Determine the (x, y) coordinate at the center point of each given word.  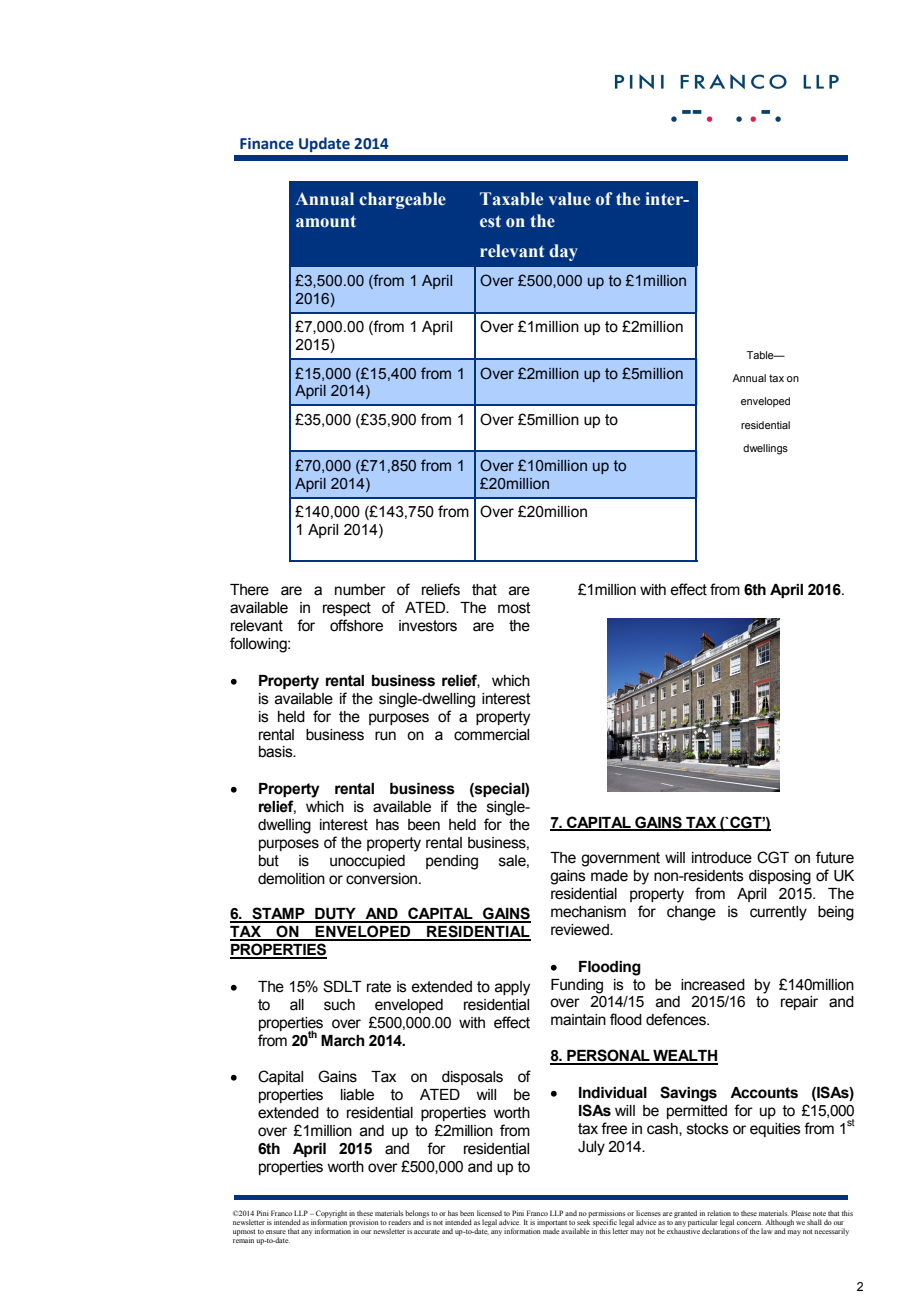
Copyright (331, 1215)
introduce (722, 858)
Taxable (511, 199)
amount (326, 221)
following (259, 645)
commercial (491, 735)
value (570, 199)
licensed (489, 1213)
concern (749, 1223)
